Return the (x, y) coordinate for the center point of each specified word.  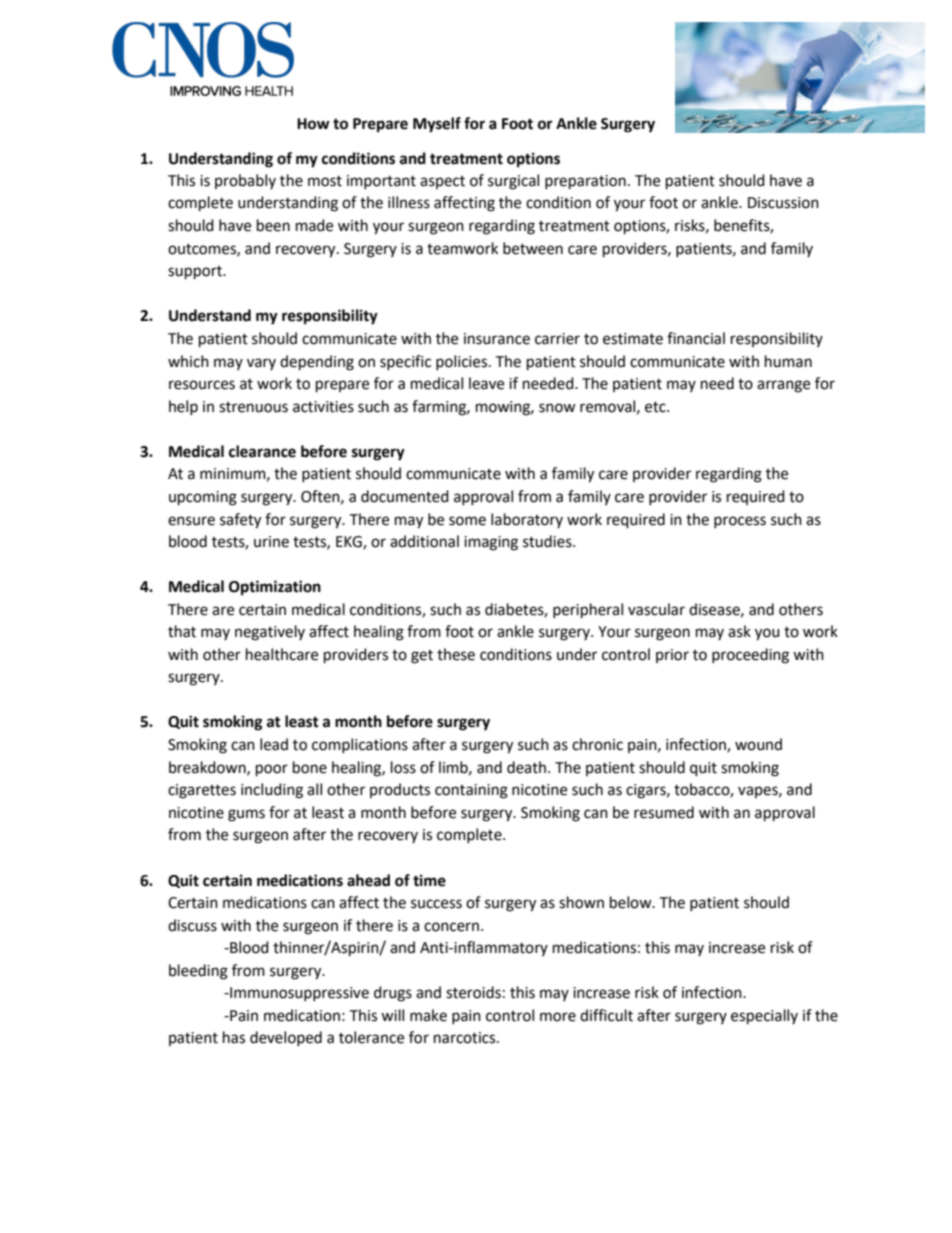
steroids (473, 992)
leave (486, 383)
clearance (262, 451)
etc (656, 407)
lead (274, 744)
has (234, 1037)
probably (245, 181)
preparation (585, 182)
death (528, 767)
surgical (513, 182)
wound (758, 744)
